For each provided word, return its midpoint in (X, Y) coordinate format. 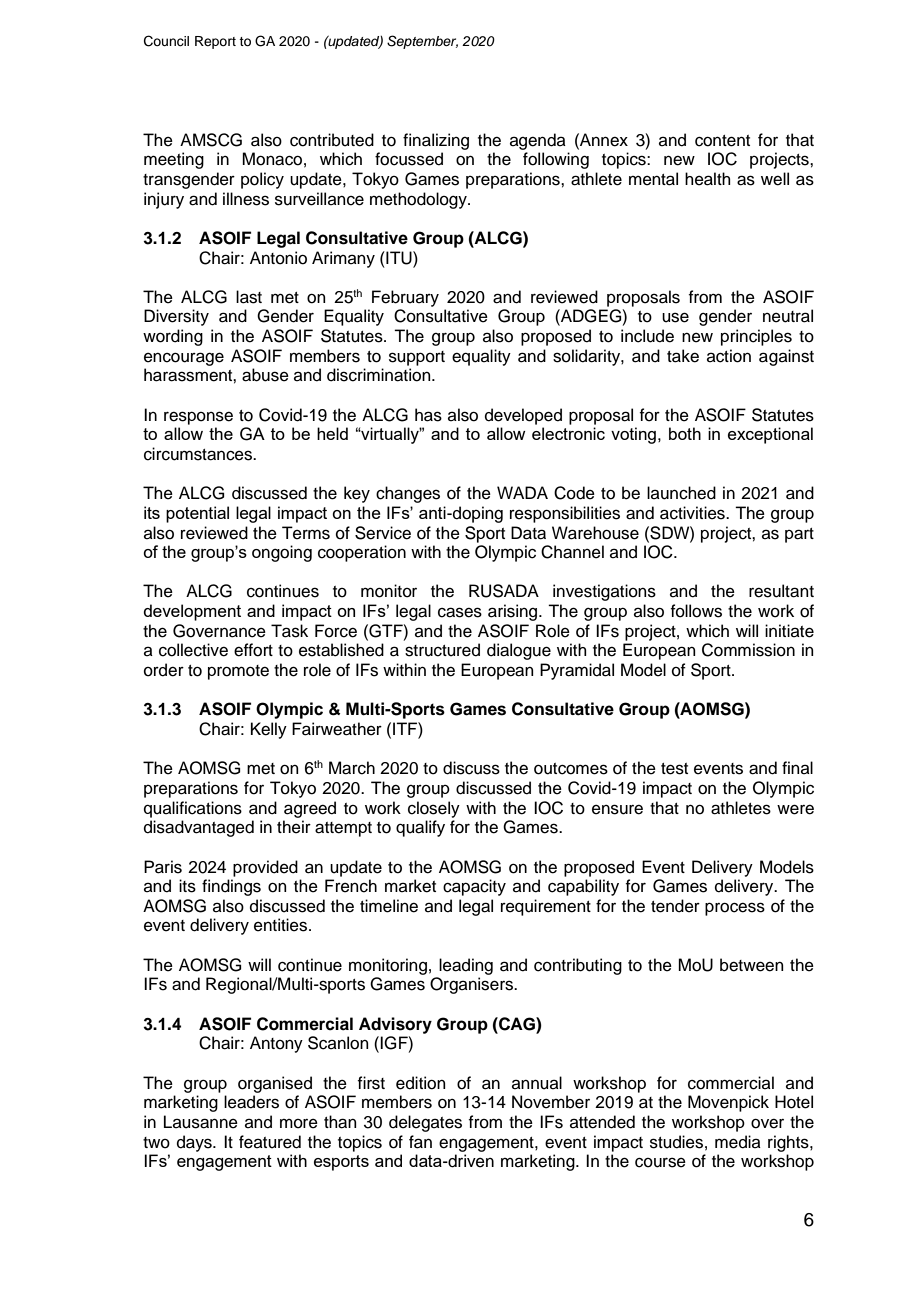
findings (231, 887)
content (722, 141)
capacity (474, 887)
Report (215, 42)
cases (460, 612)
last (249, 297)
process (735, 909)
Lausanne (201, 1122)
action (729, 356)
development (192, 612)
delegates (425, 1123)
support (417, 358)
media (738, 1142)
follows (696, 611)
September (422, 42)
